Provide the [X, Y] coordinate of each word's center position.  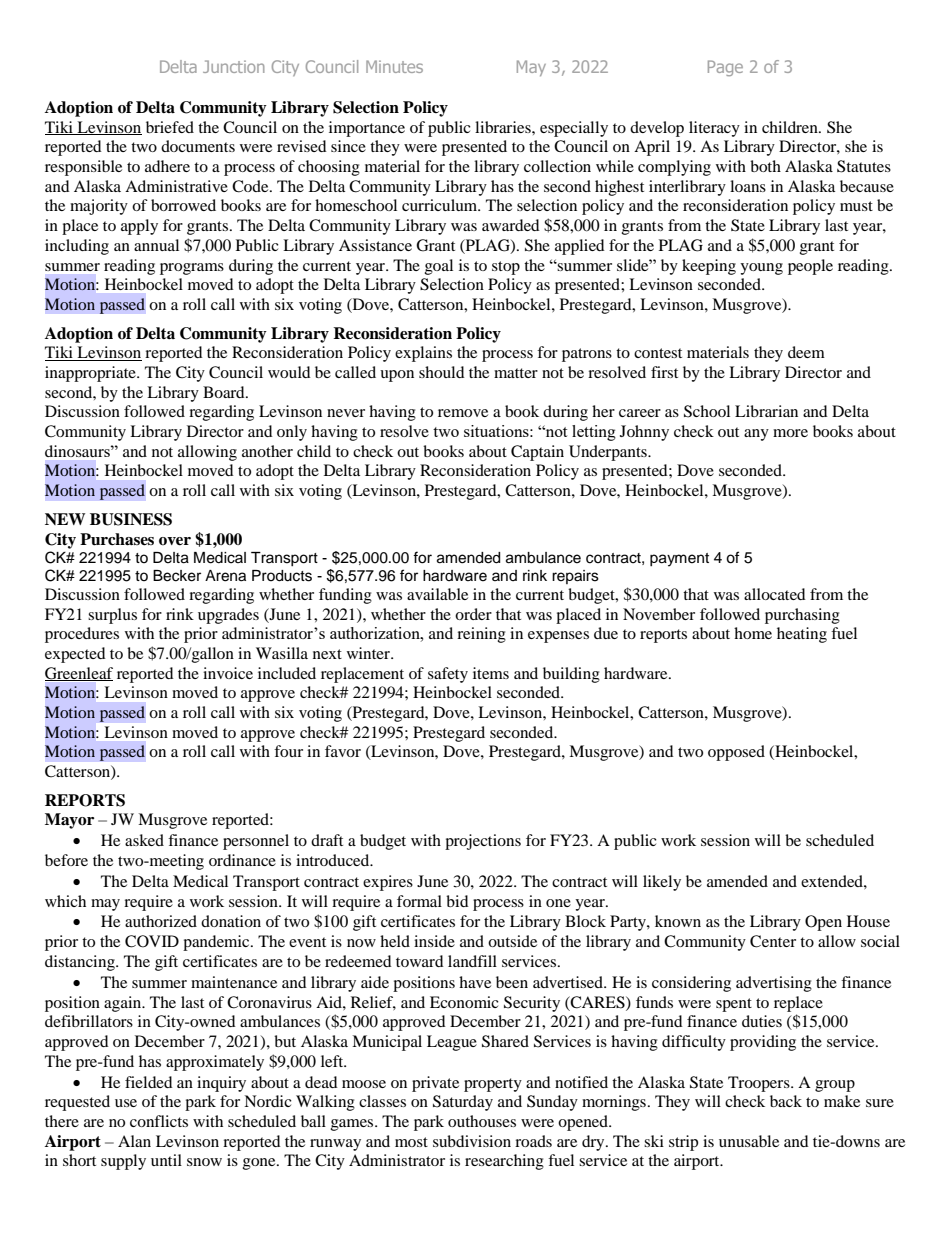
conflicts [159, 1121]
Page [725, 68]
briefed [170, 127]
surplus [112, 616]
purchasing [802, 616]
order [473, 614]
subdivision [472, 1141]
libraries [504, 127]
